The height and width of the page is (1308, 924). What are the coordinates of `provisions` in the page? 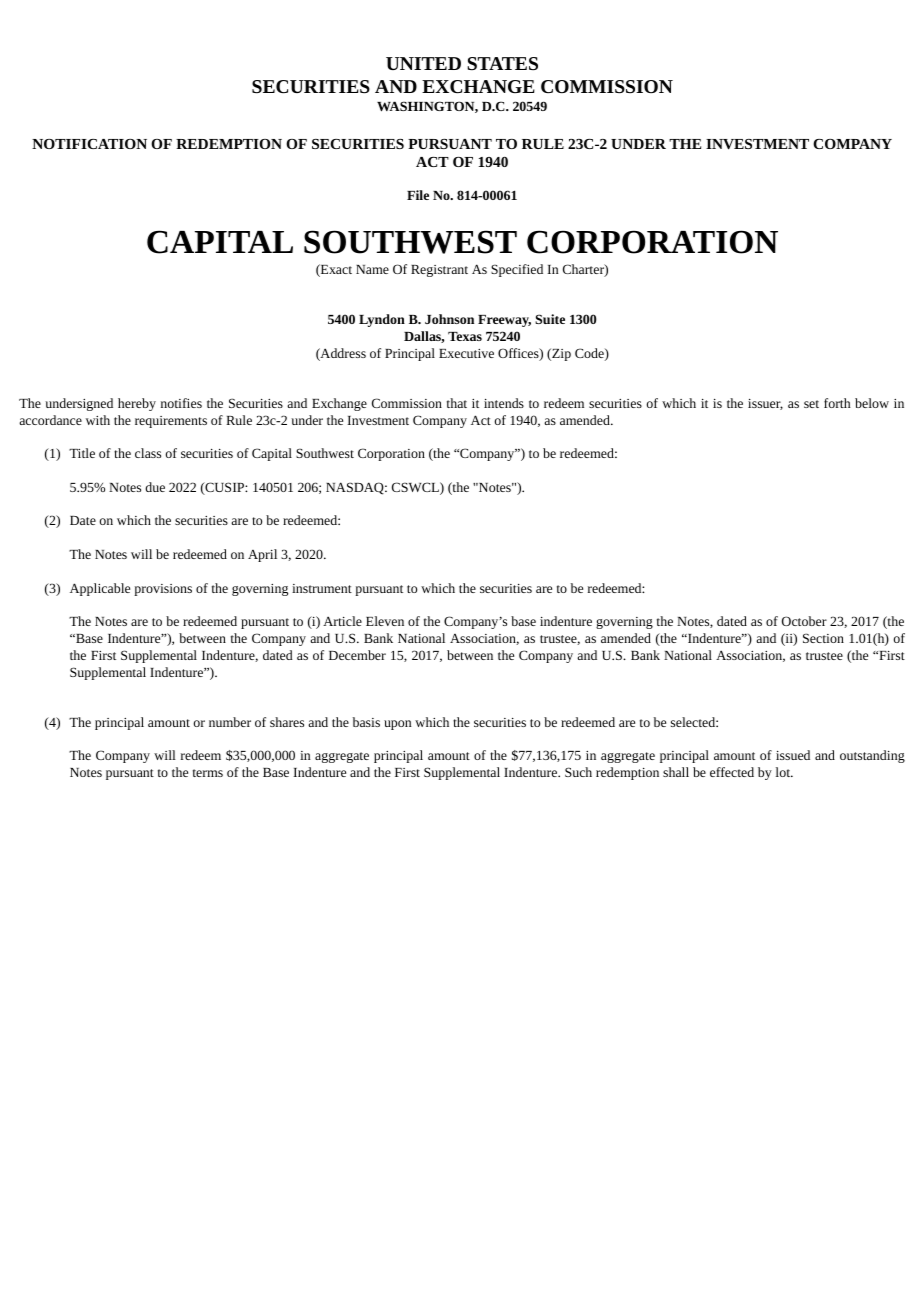 It's located at (163, 590).
